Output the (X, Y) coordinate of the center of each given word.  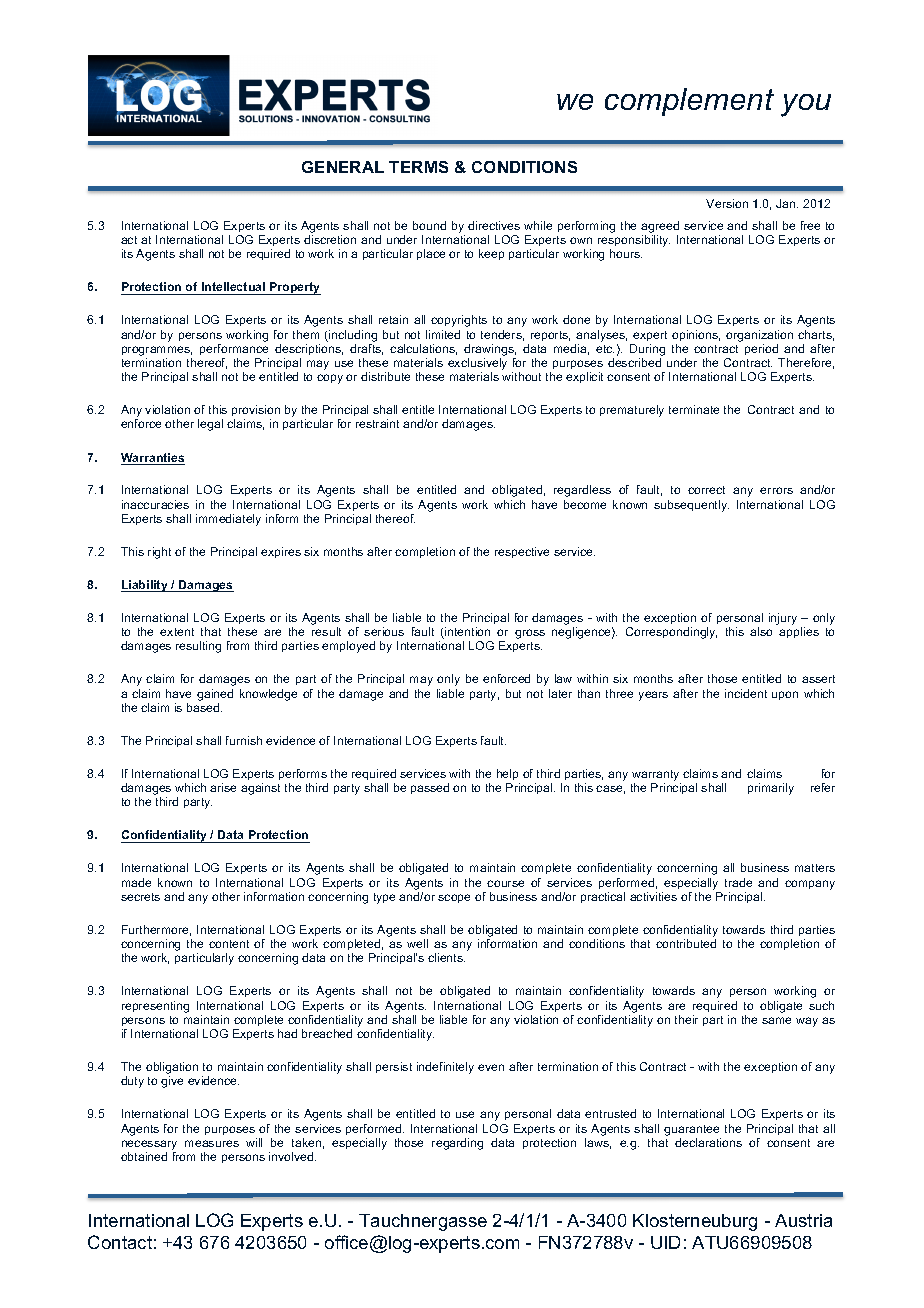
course (505, 883)
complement (689, 102)
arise (223, 787)
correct (706, 490)
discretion (330, 239)
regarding (457, 1144)
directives (494, 225)
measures (212, 1143)
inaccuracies (155, 504)
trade (738, 882)
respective (522, 552)
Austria (803, 1220)
